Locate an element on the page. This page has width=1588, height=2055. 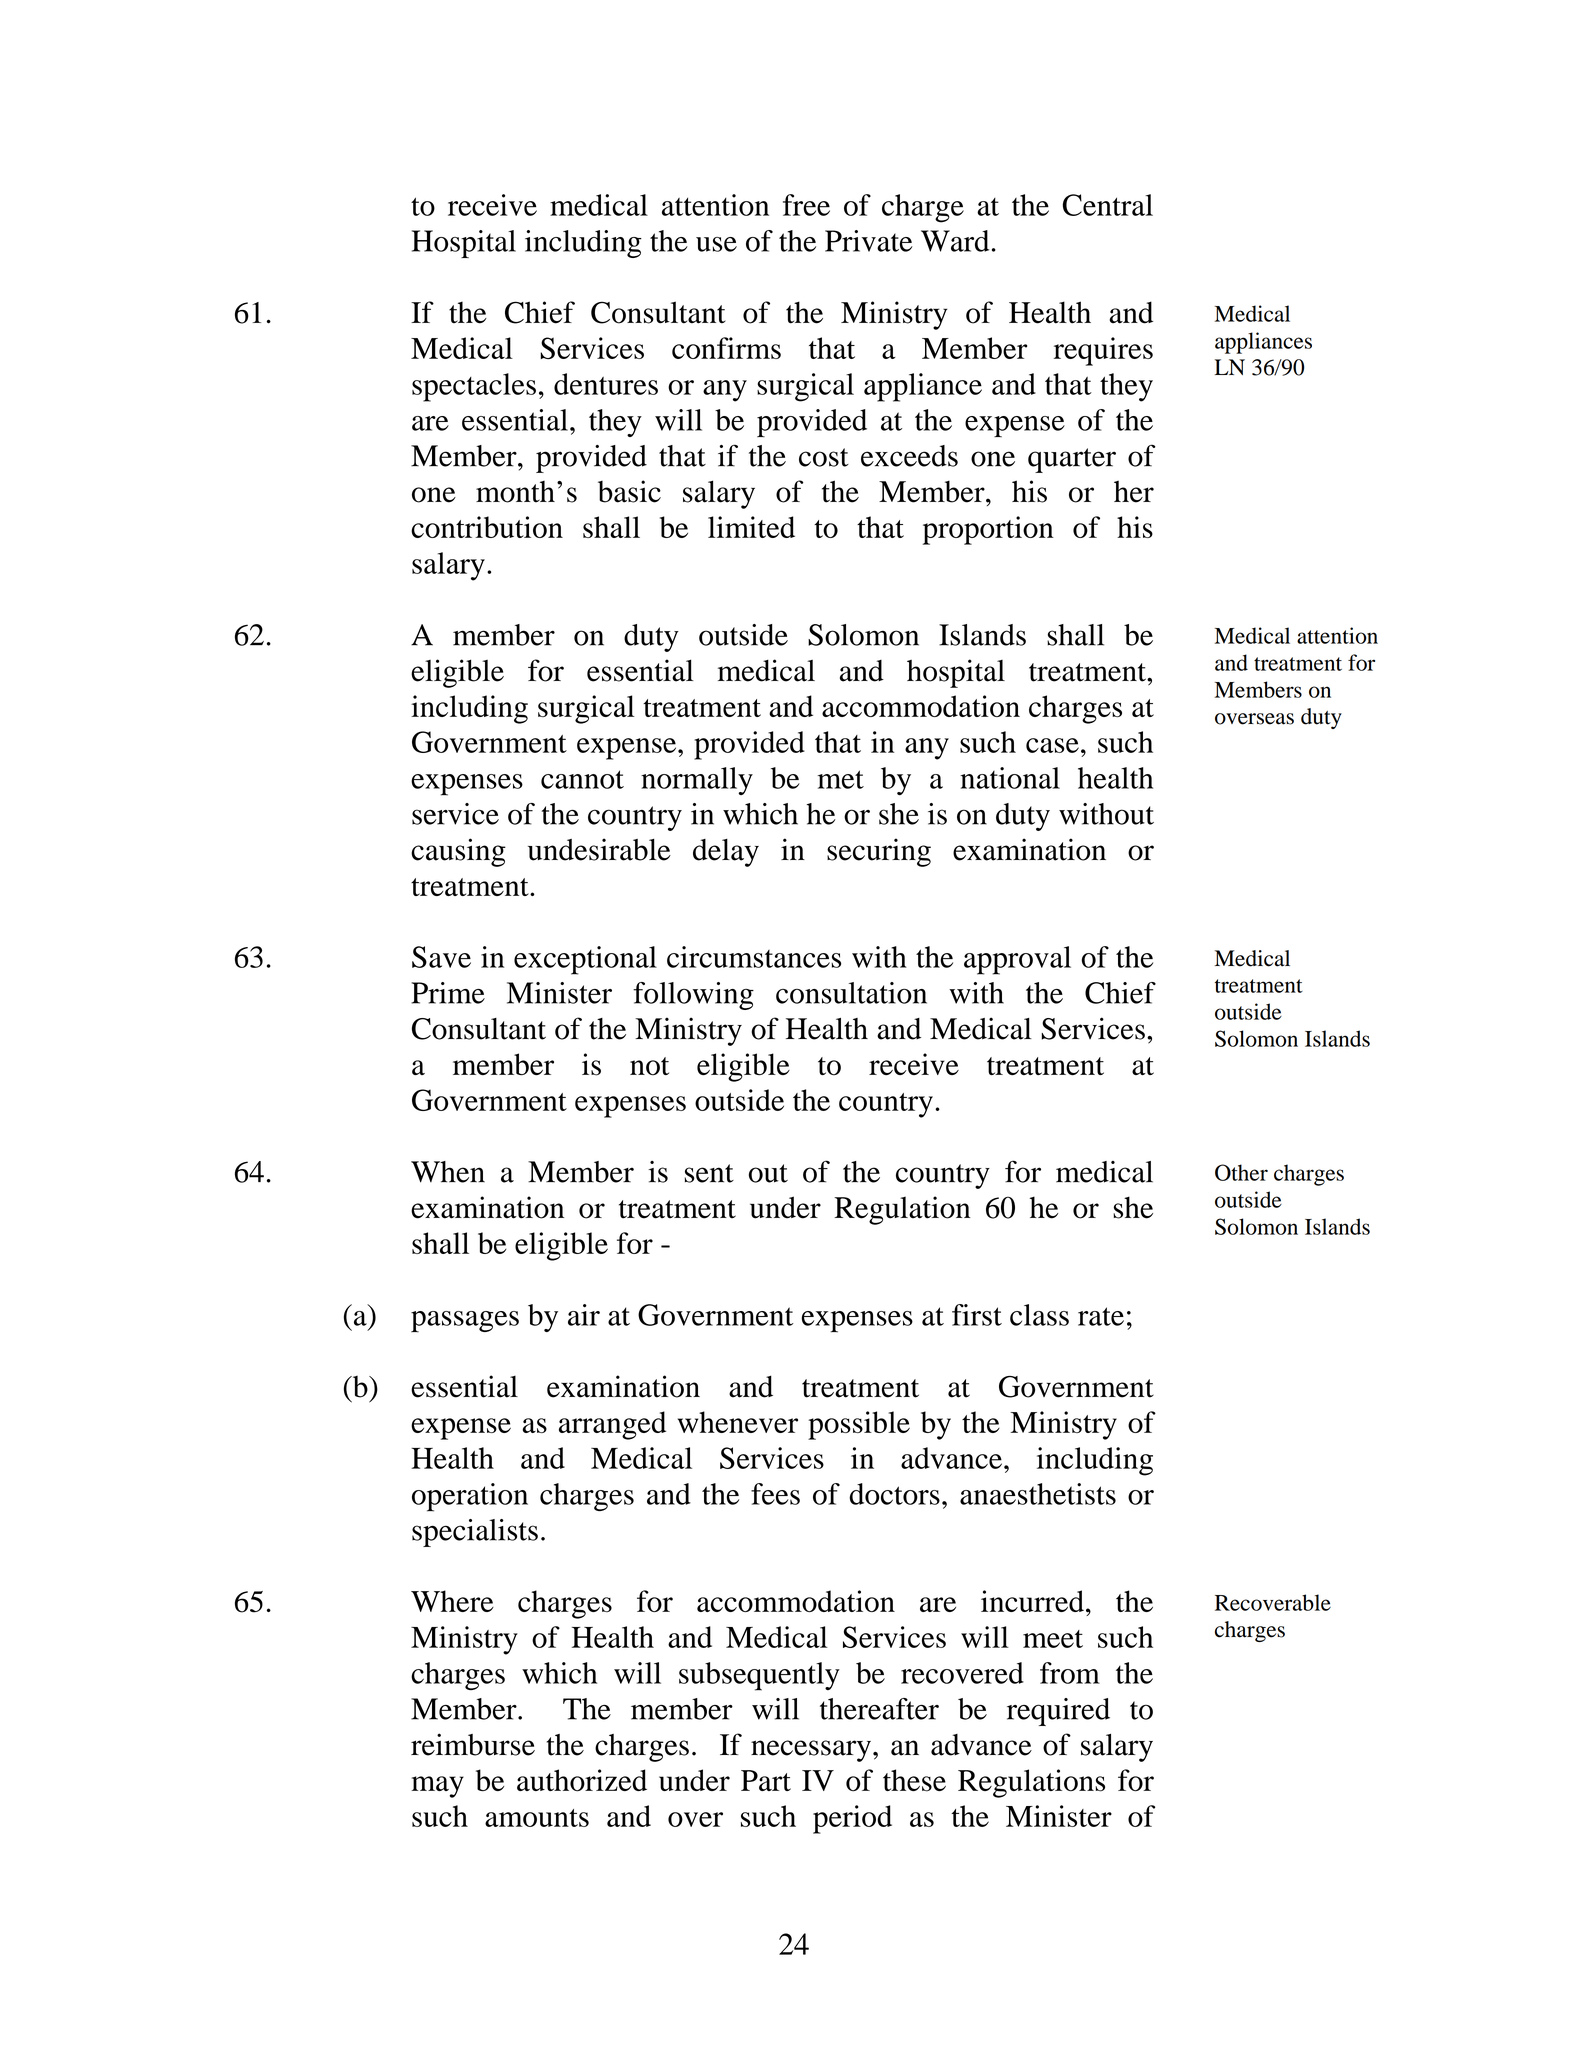
Private is located at coordinates (869, 241).
